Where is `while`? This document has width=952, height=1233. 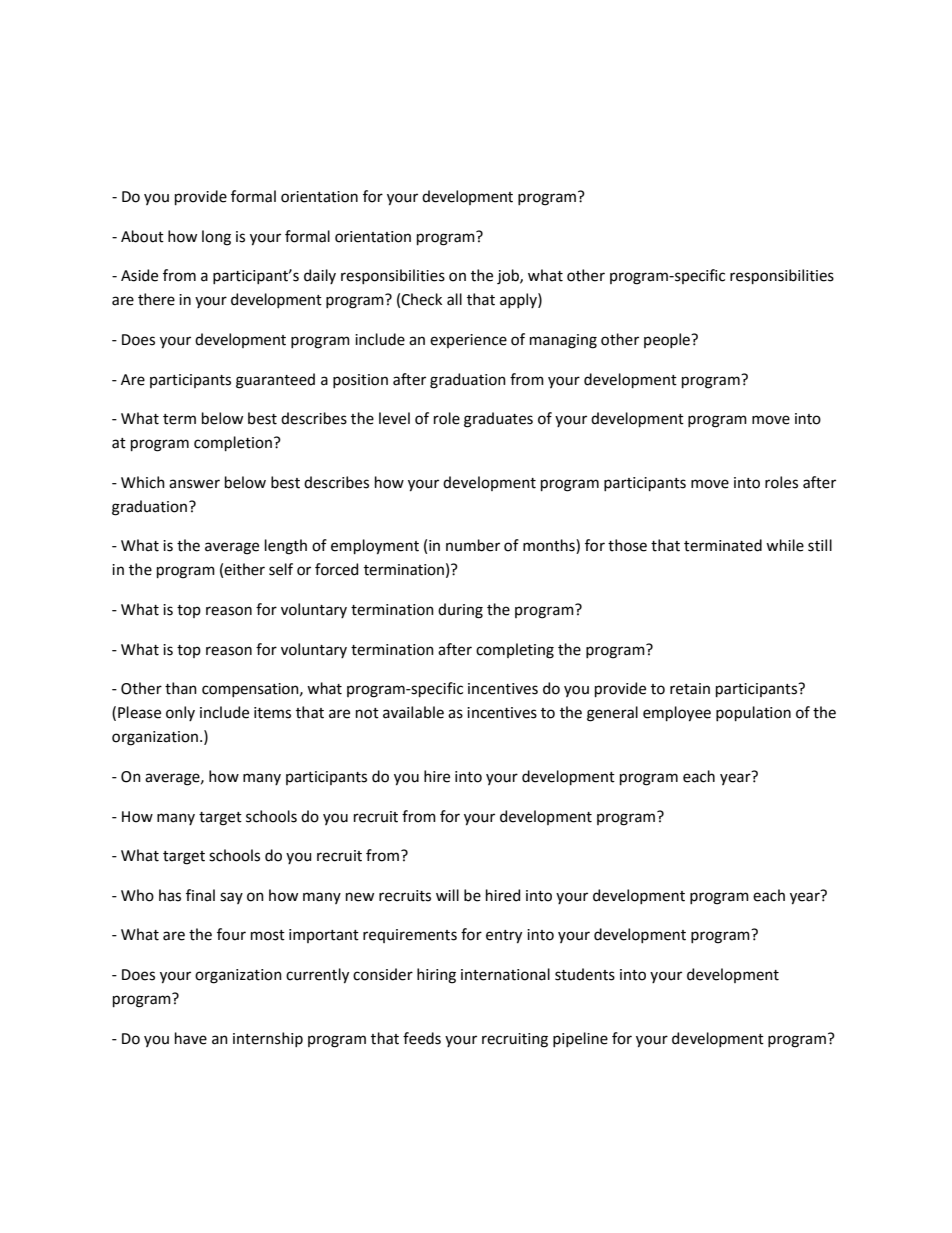
while is located at coordinates (785, 545).
